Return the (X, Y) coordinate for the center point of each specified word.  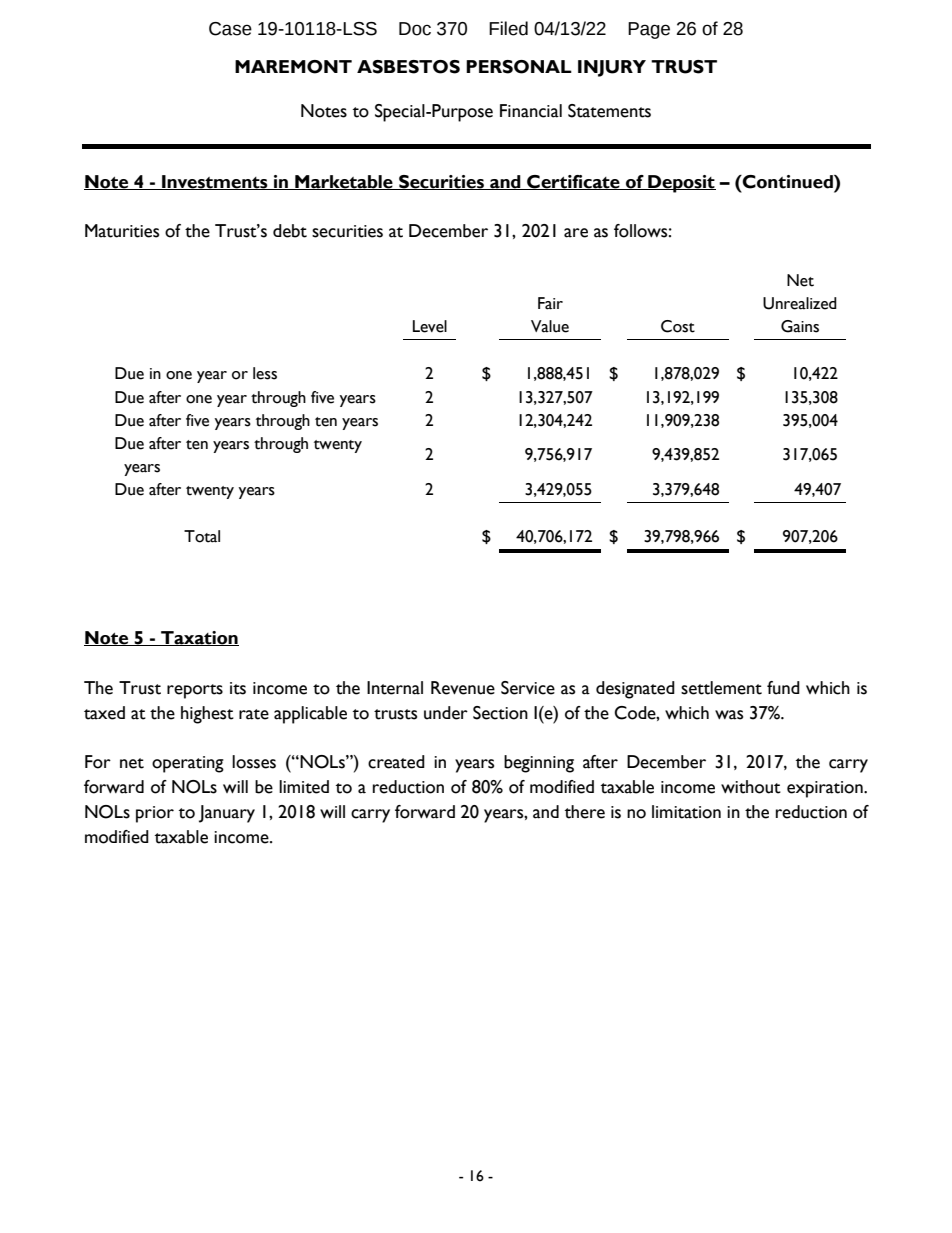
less (265, 373)
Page (649, 30)
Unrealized (800, 303)
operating (188, 764)
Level (430, 326)
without (751, 787)
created (396, 762)
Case (230, 29)
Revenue (463, 688)
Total (202, 536)
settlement (721, 688)
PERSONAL (519, 67)
